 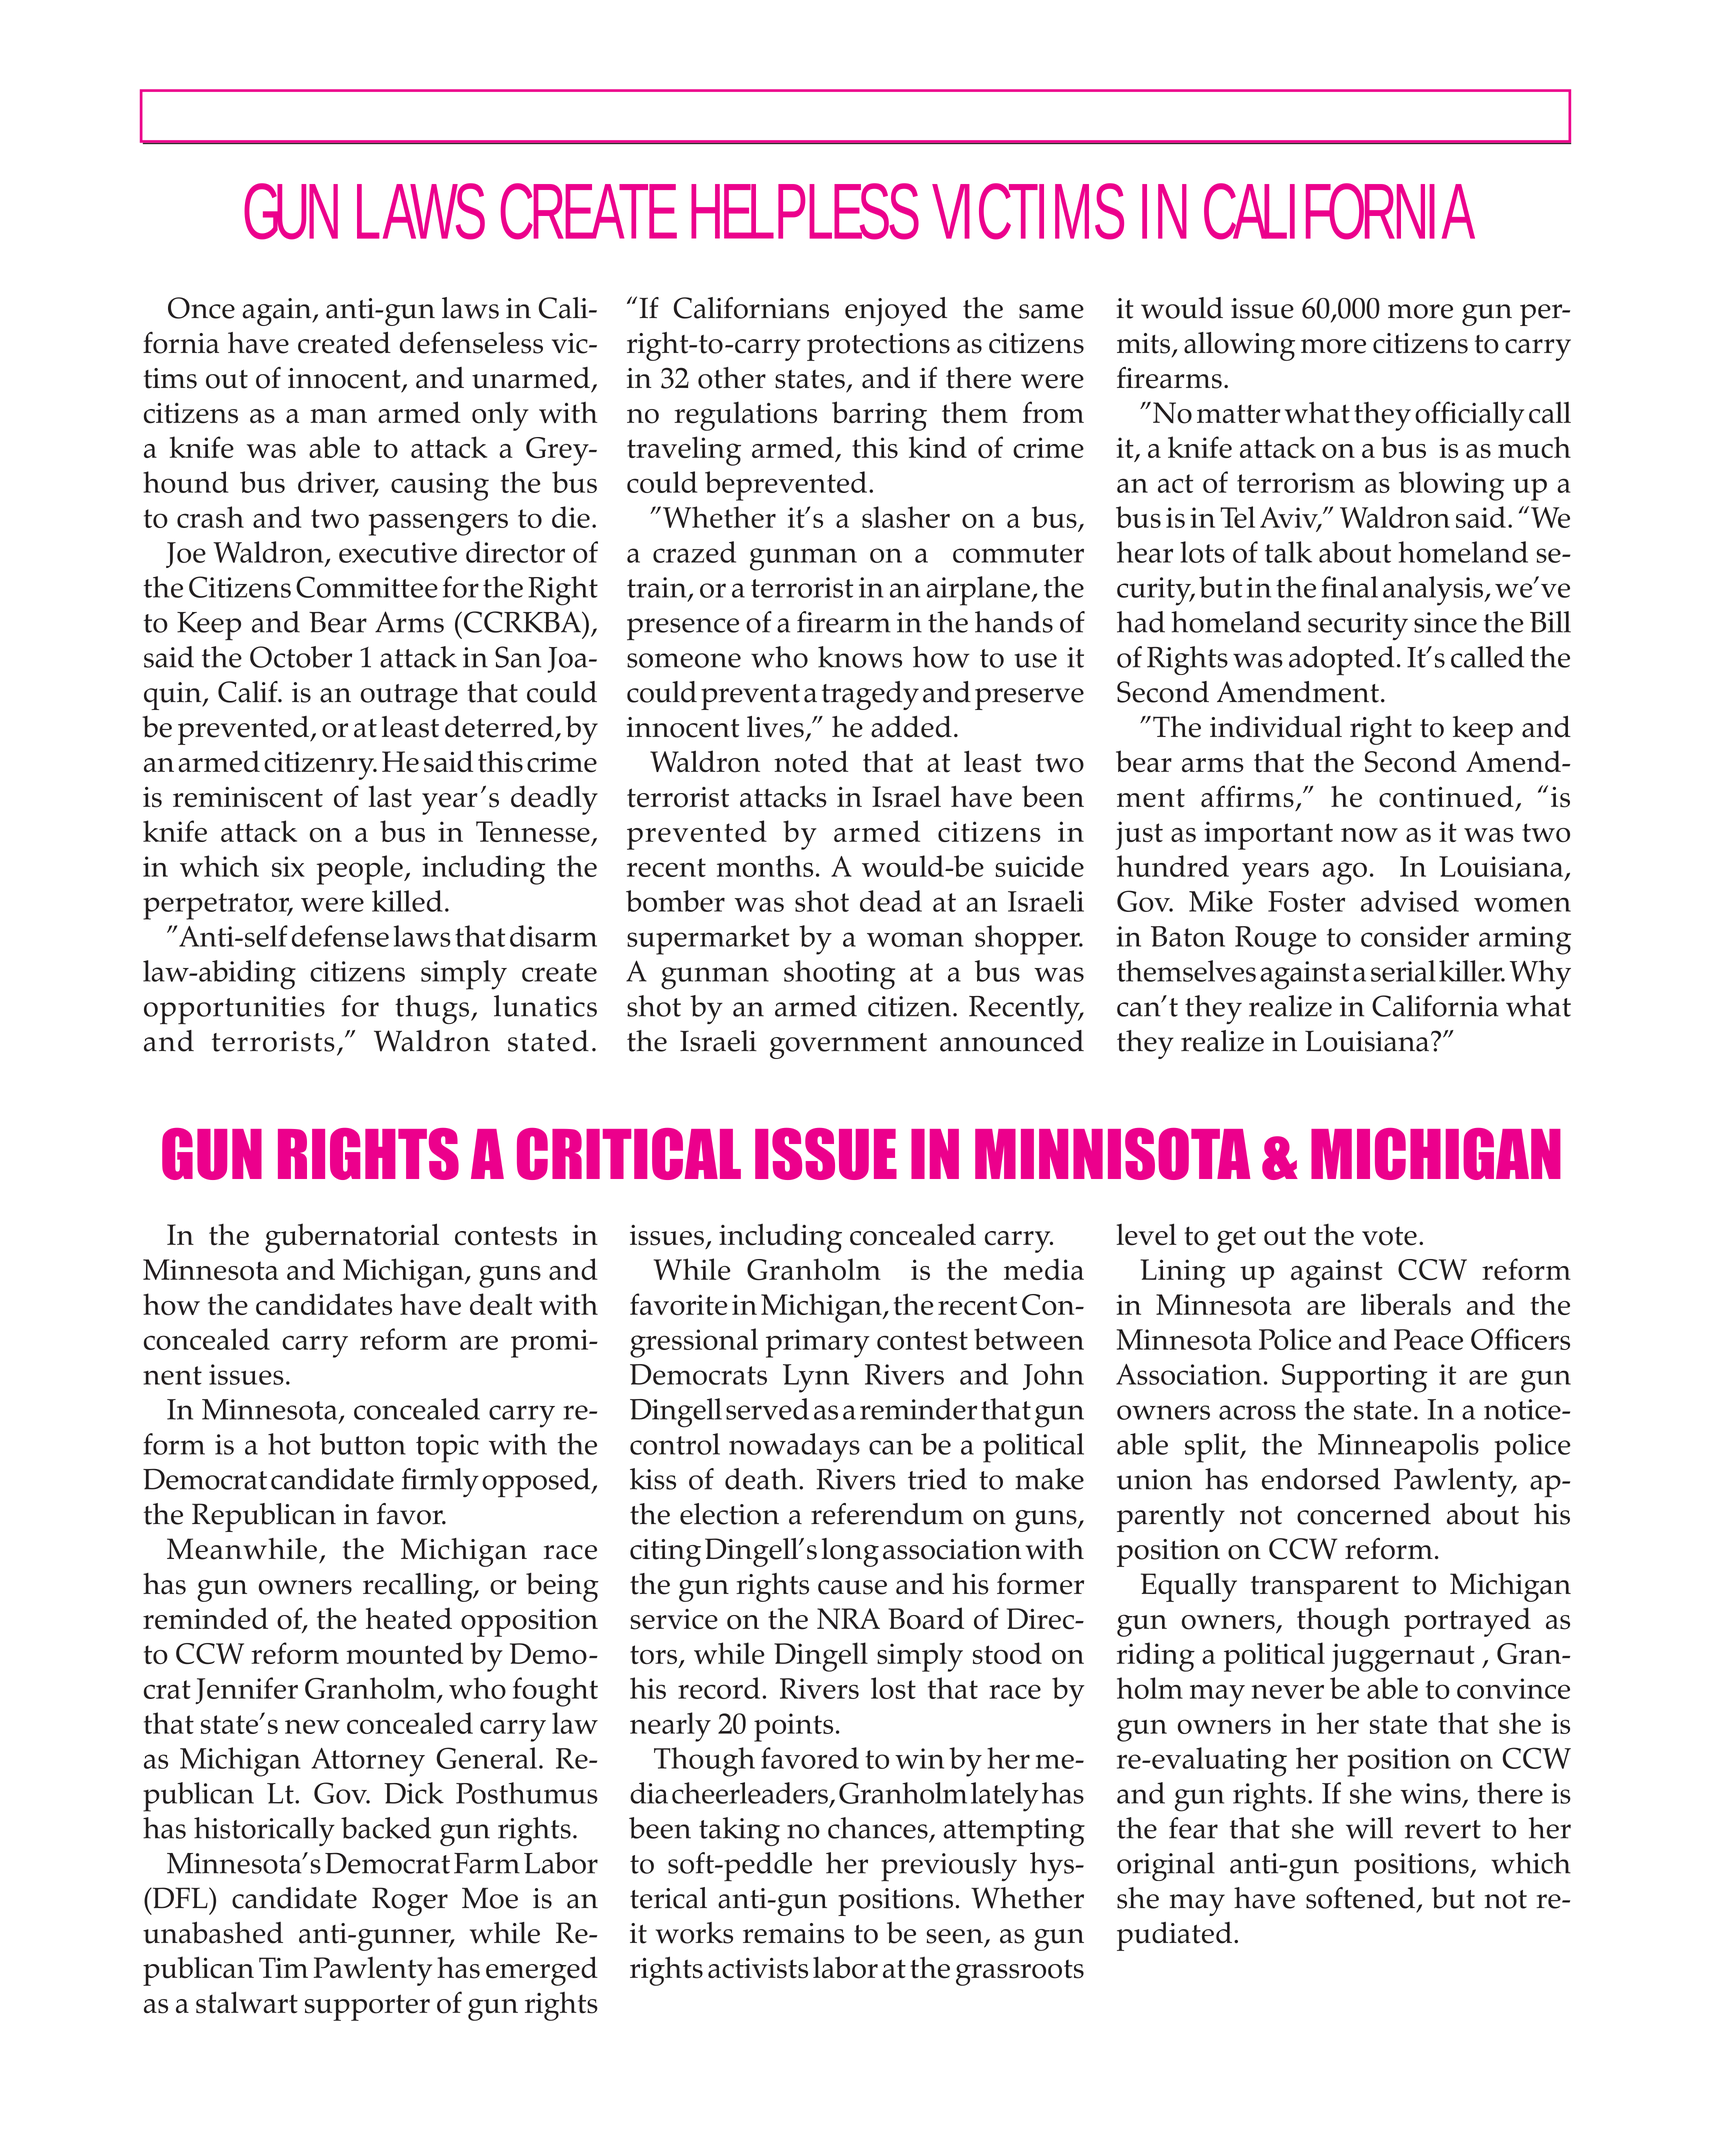 I want to click on remains, so click(x=793, y=1933).
